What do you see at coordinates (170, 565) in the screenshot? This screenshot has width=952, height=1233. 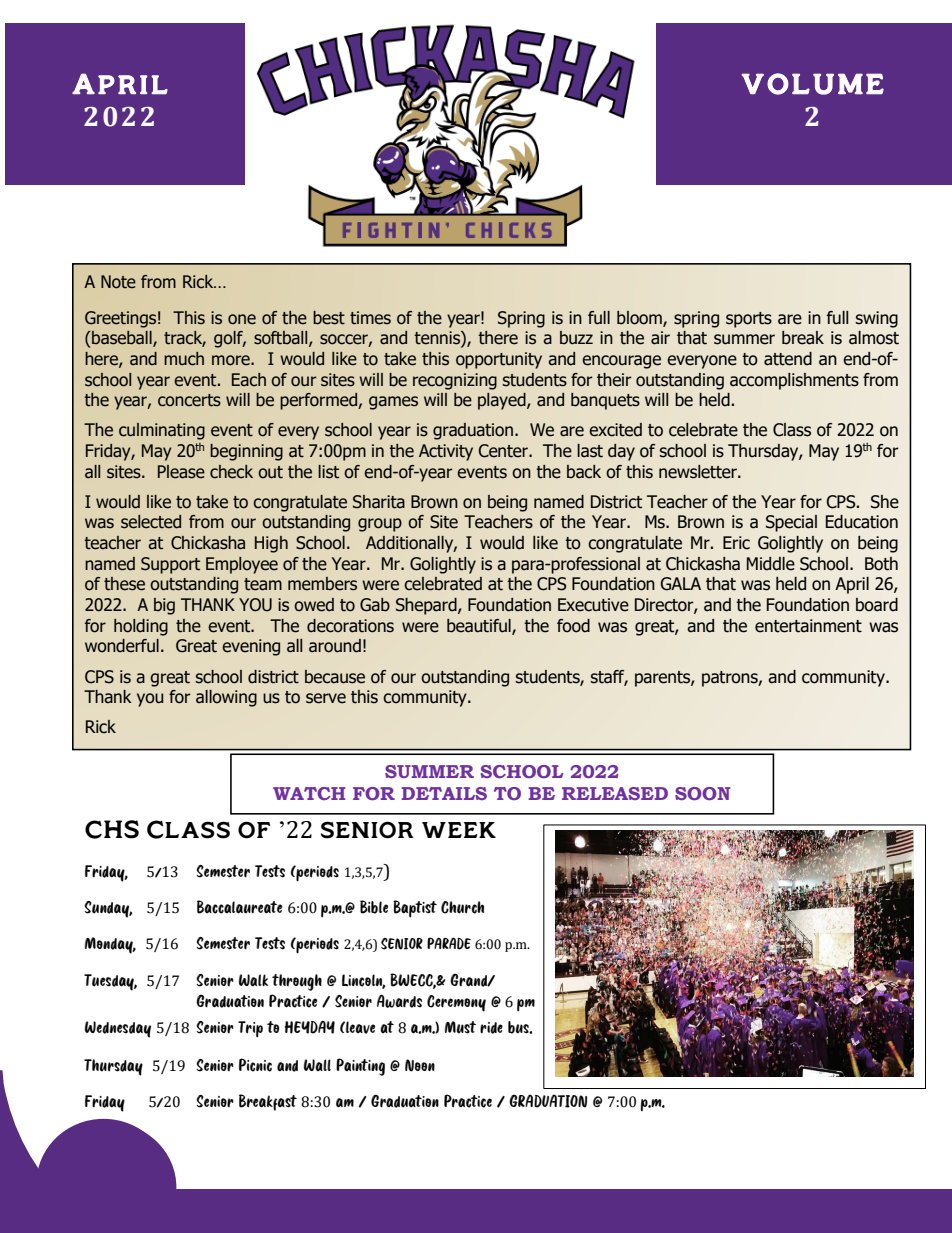 I see `Support` at bounding box center [170, 565].
